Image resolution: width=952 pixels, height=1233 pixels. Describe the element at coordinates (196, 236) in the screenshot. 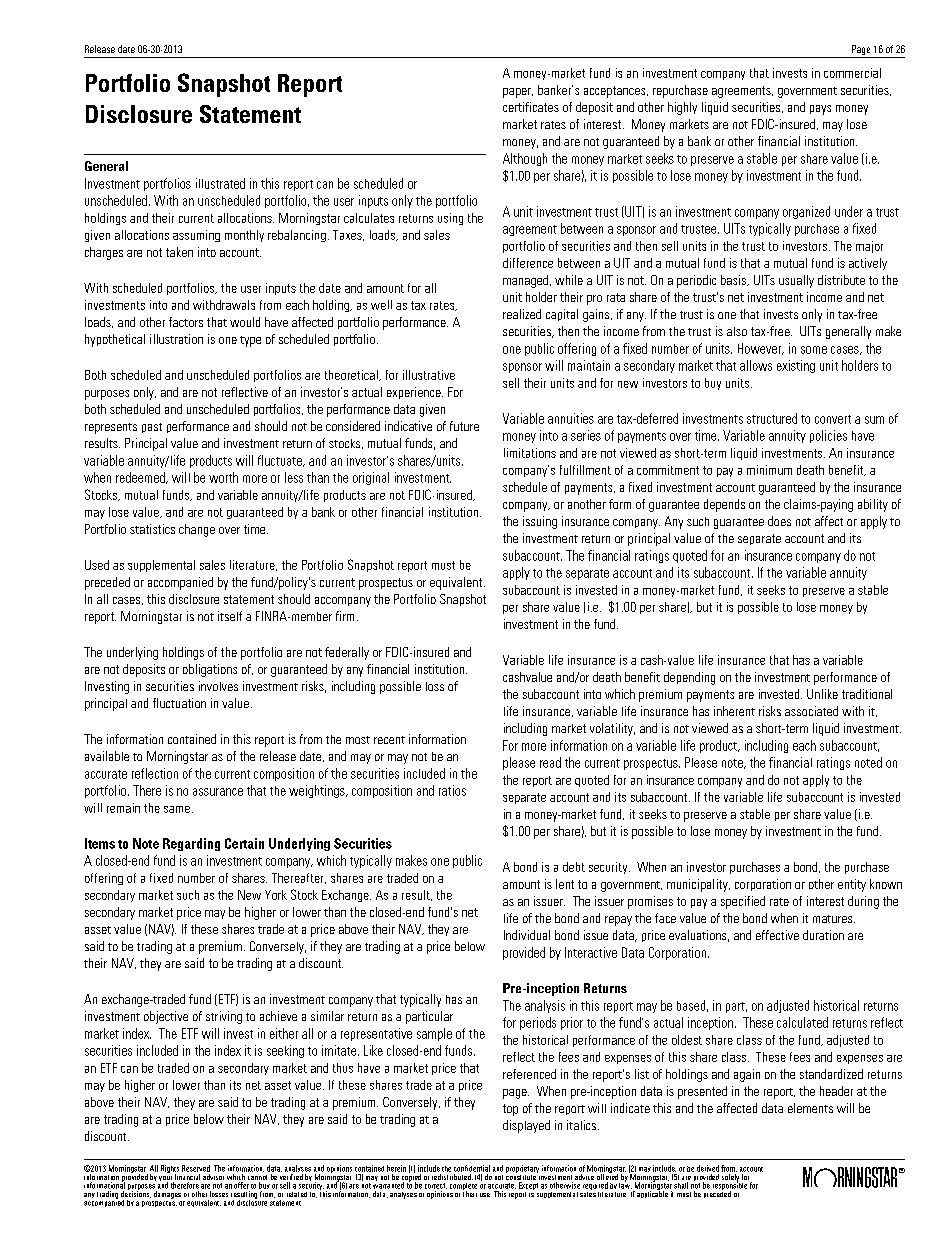

I see `assuming` at that location.
